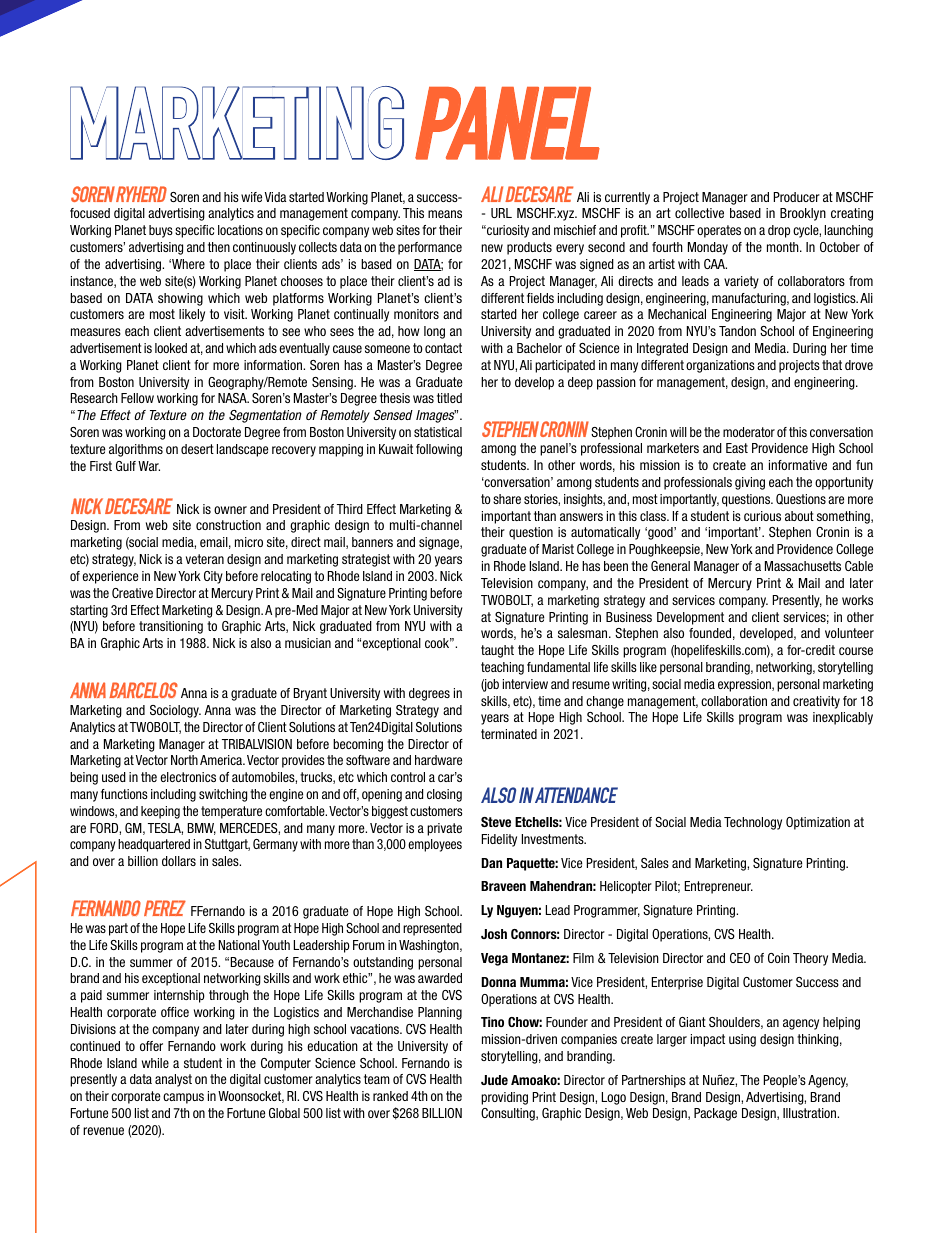 This screenshot has height=1233, width=952. What do you see at coordinates (183, 1098) in the screenshot?
I see `campus` at bounding box center [183, 1098].
